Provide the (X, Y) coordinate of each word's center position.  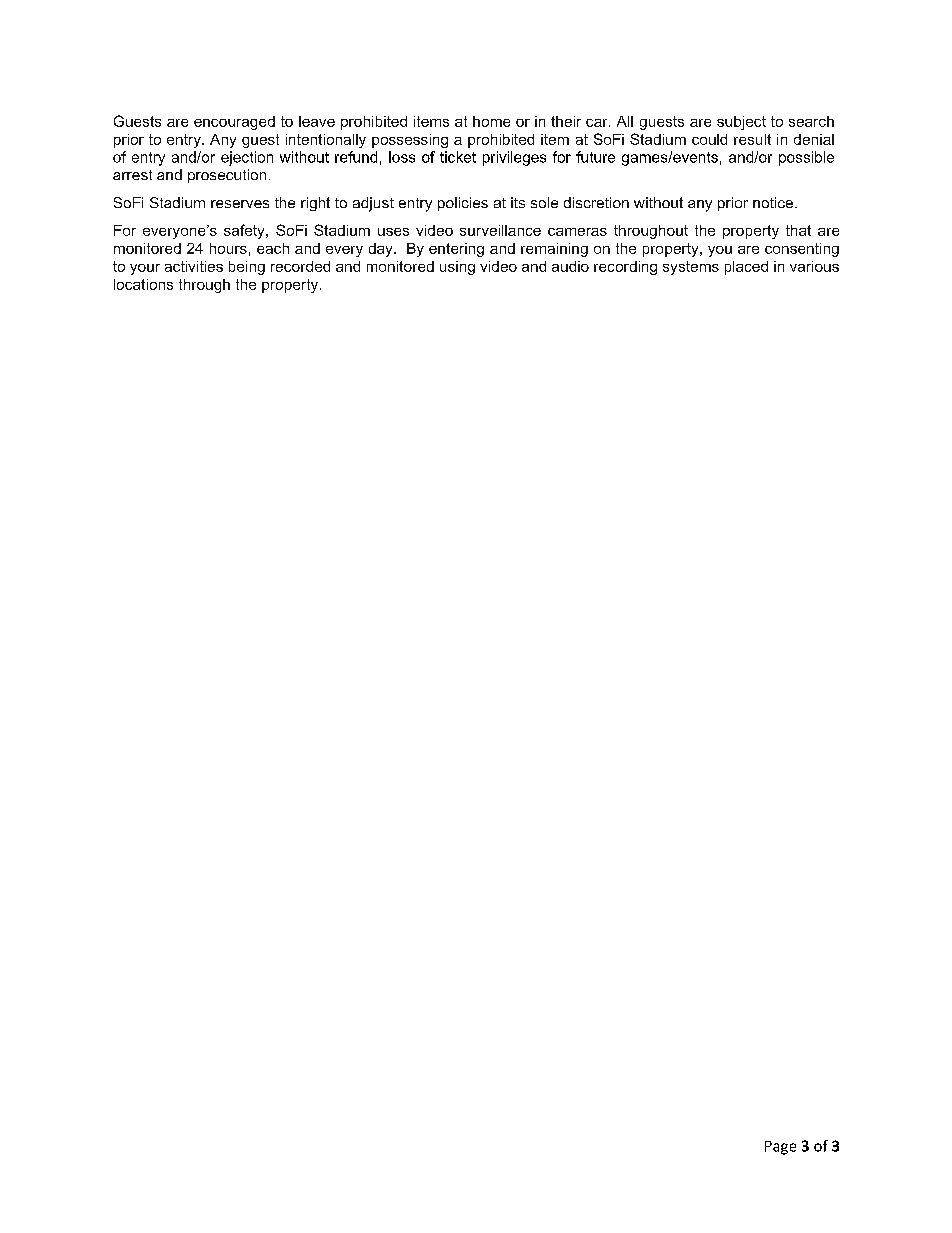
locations (143, 284)
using (457, 268)
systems (691, 268)
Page (780, 1148)
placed (746, 268)
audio (570, 266)
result (752, 139)
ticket (458, 157)
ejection (247, 158)
